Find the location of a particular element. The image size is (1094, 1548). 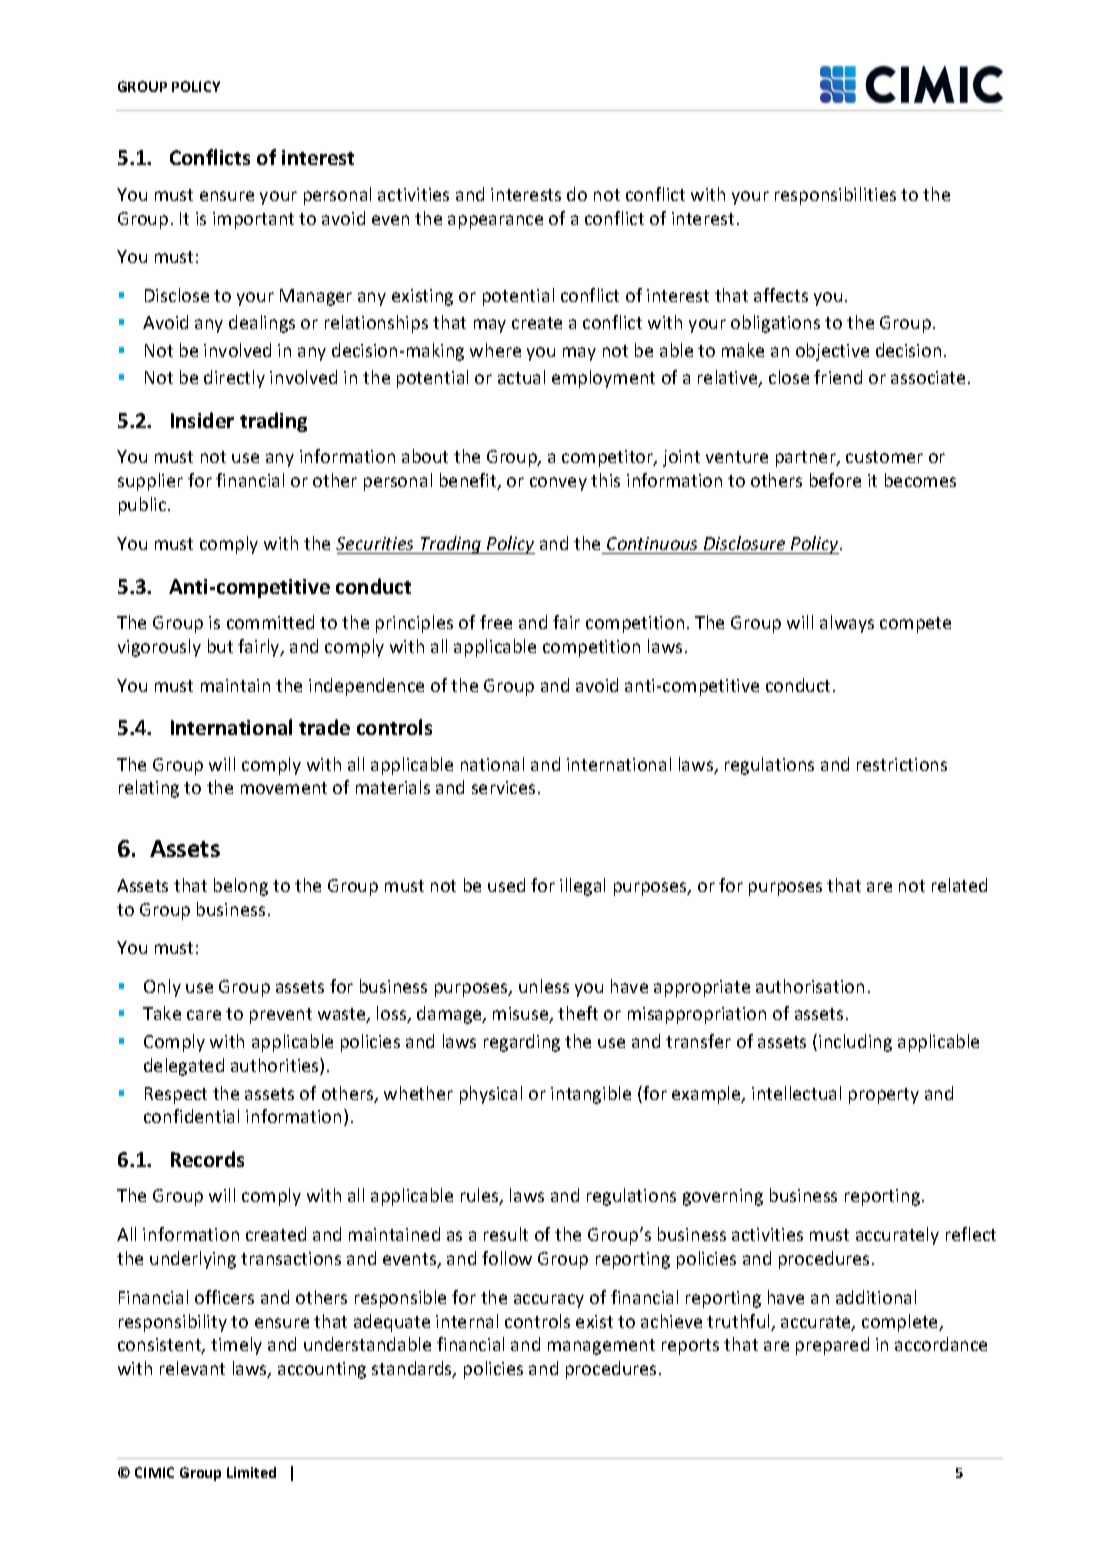

responsibilities is located at coordinates (835, 196).
